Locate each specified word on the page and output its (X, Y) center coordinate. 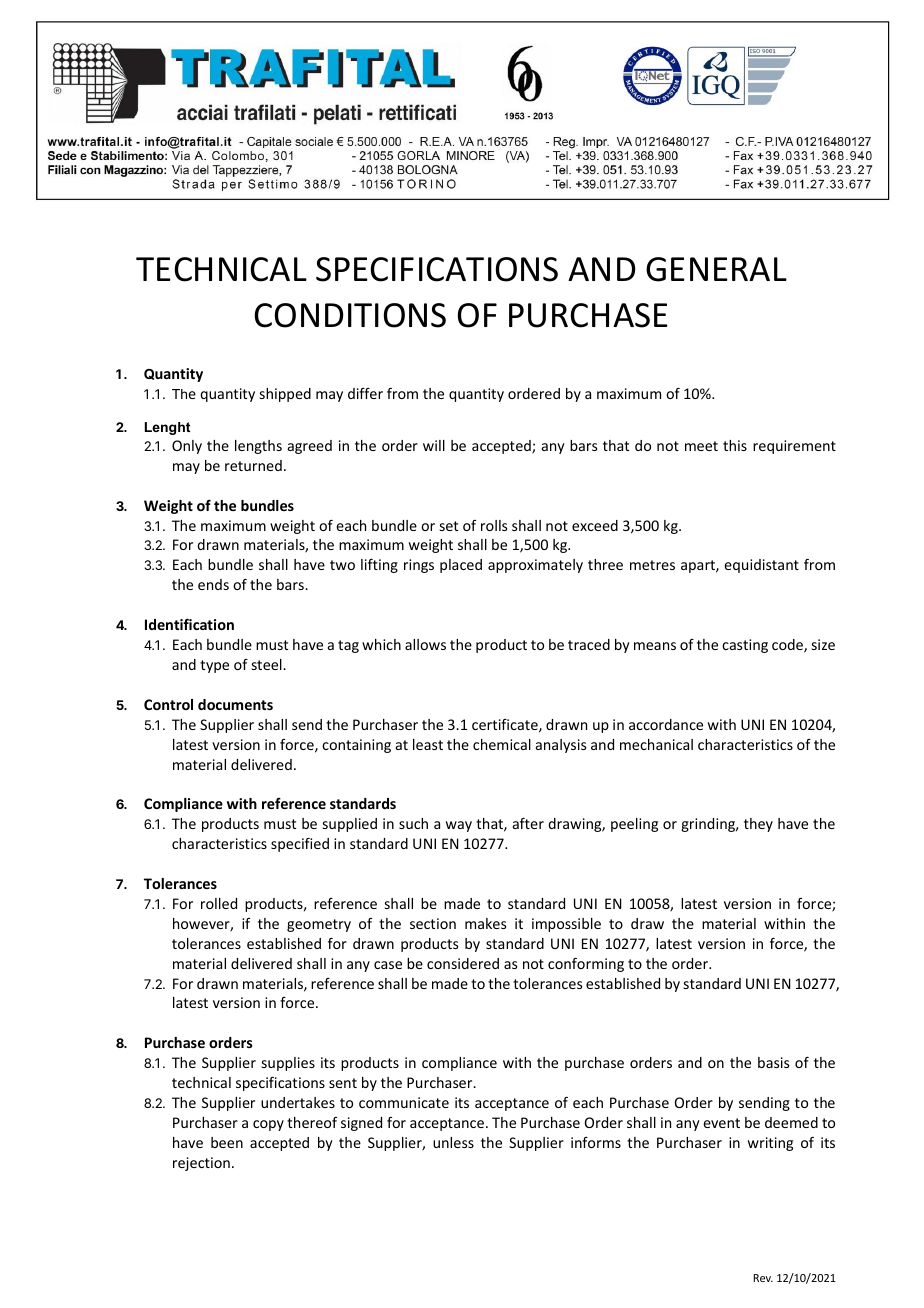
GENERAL (716, 269)
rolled (219, 903)
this (735, 445)
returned (253, 465)
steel (268, 664)
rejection (201, 1164)
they (758, 825)
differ (365, 393)
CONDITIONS (350, 315)
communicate (404, 1102)
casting (745, 646)
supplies (288, 1064)
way (459, 826)
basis (773, 1062)
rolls (494, 525)
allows (425, 644)
